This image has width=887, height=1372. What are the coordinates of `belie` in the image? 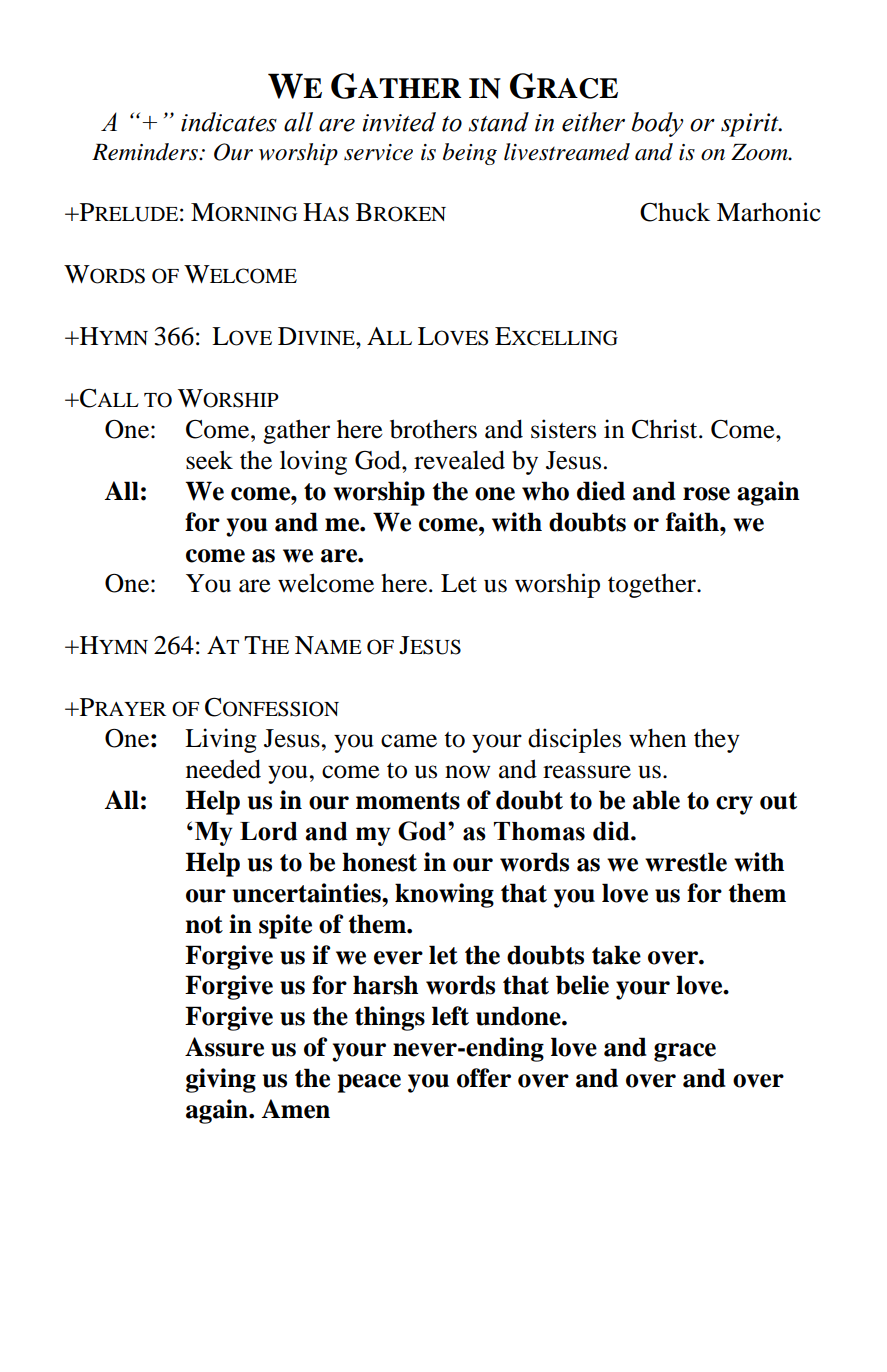 It's located at (582, 985).
